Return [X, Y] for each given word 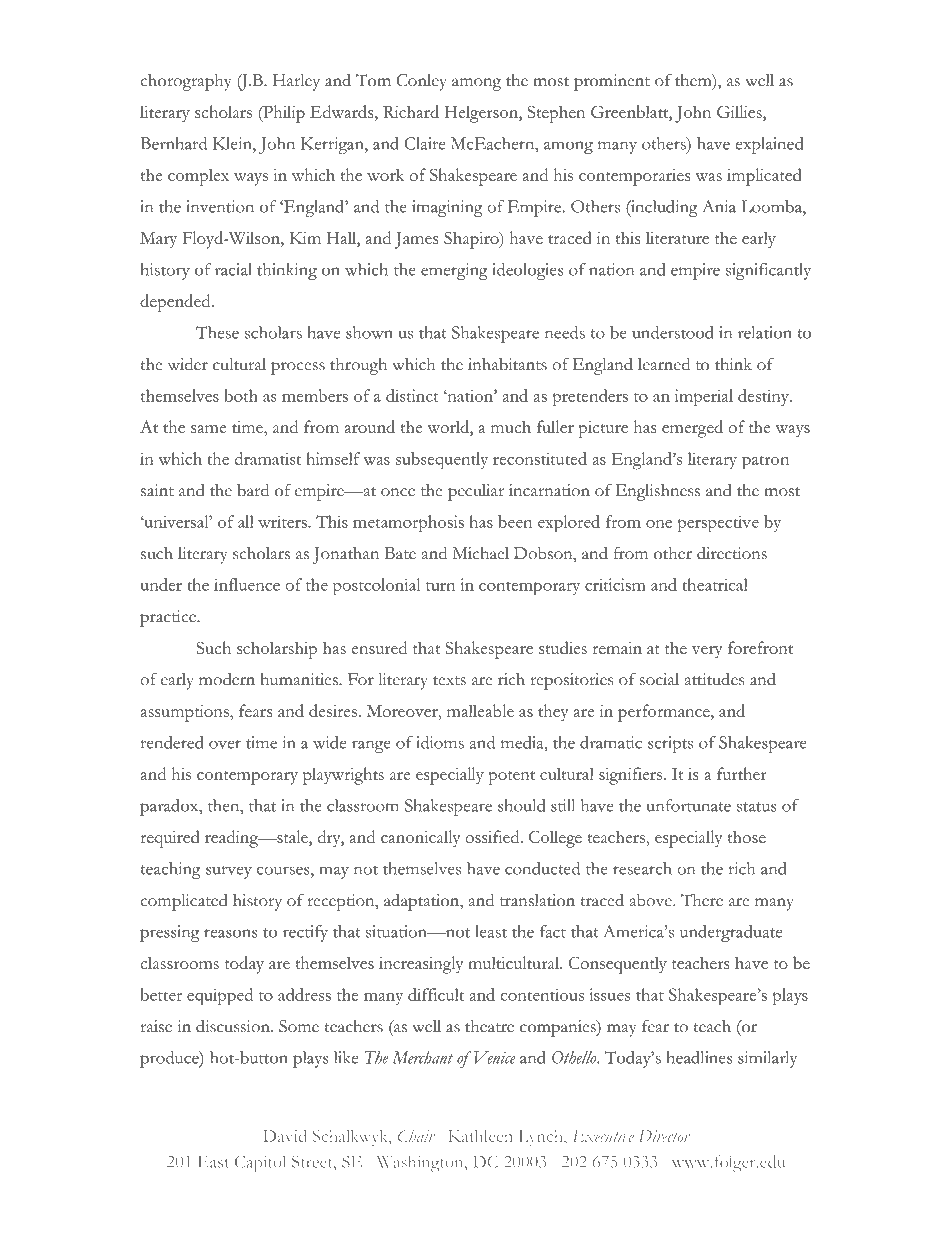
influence [247, 584]
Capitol [260, 1163]
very [707, 652]
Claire [425, 143]
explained [769, 145]
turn [440, 586]
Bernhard [173, 143]
